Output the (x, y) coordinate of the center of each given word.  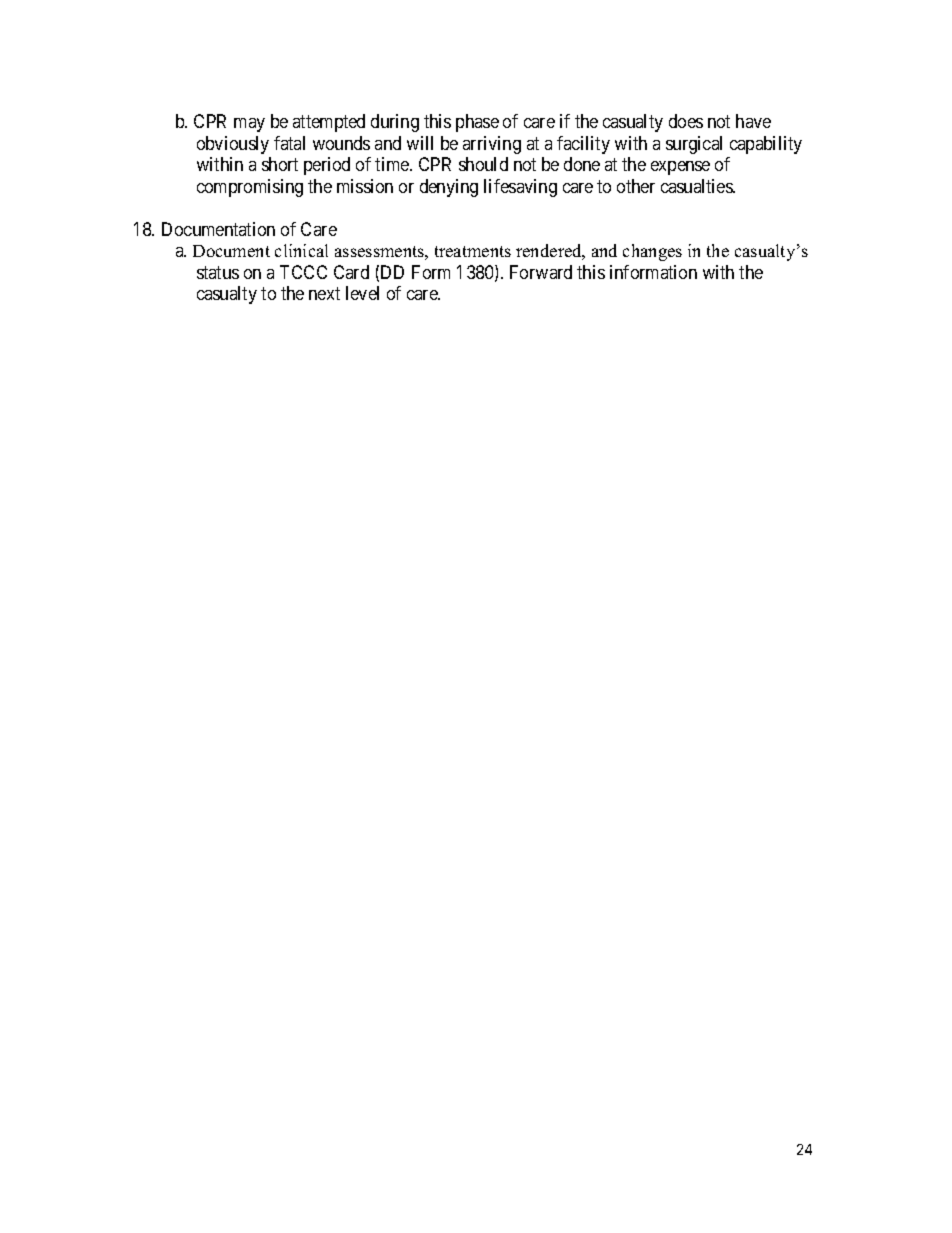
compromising (250, 188)
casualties (697, 186)
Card (351, 272)
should (483, 164)
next (324, 294)
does (686, 121)
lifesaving (520, 188)
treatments (473, 251)
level (362, 293)
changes (652, 252)
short (280, 164)
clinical (301, 250)
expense (680, 168)
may (249, 125)
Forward (541, 272)
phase (477, 123)
